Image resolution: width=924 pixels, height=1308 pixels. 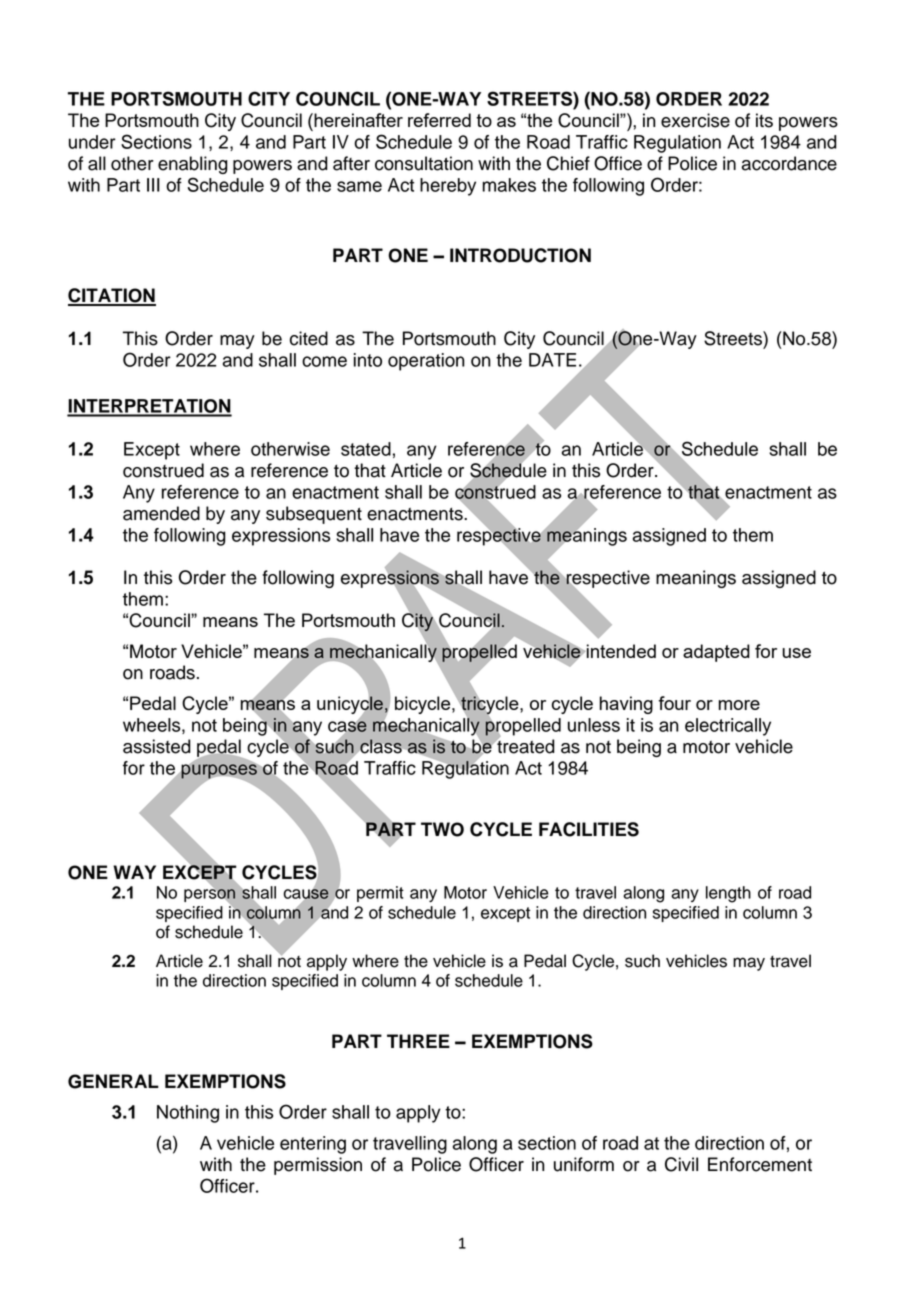 I want to click on enabling, so click(x=193, y=165).
